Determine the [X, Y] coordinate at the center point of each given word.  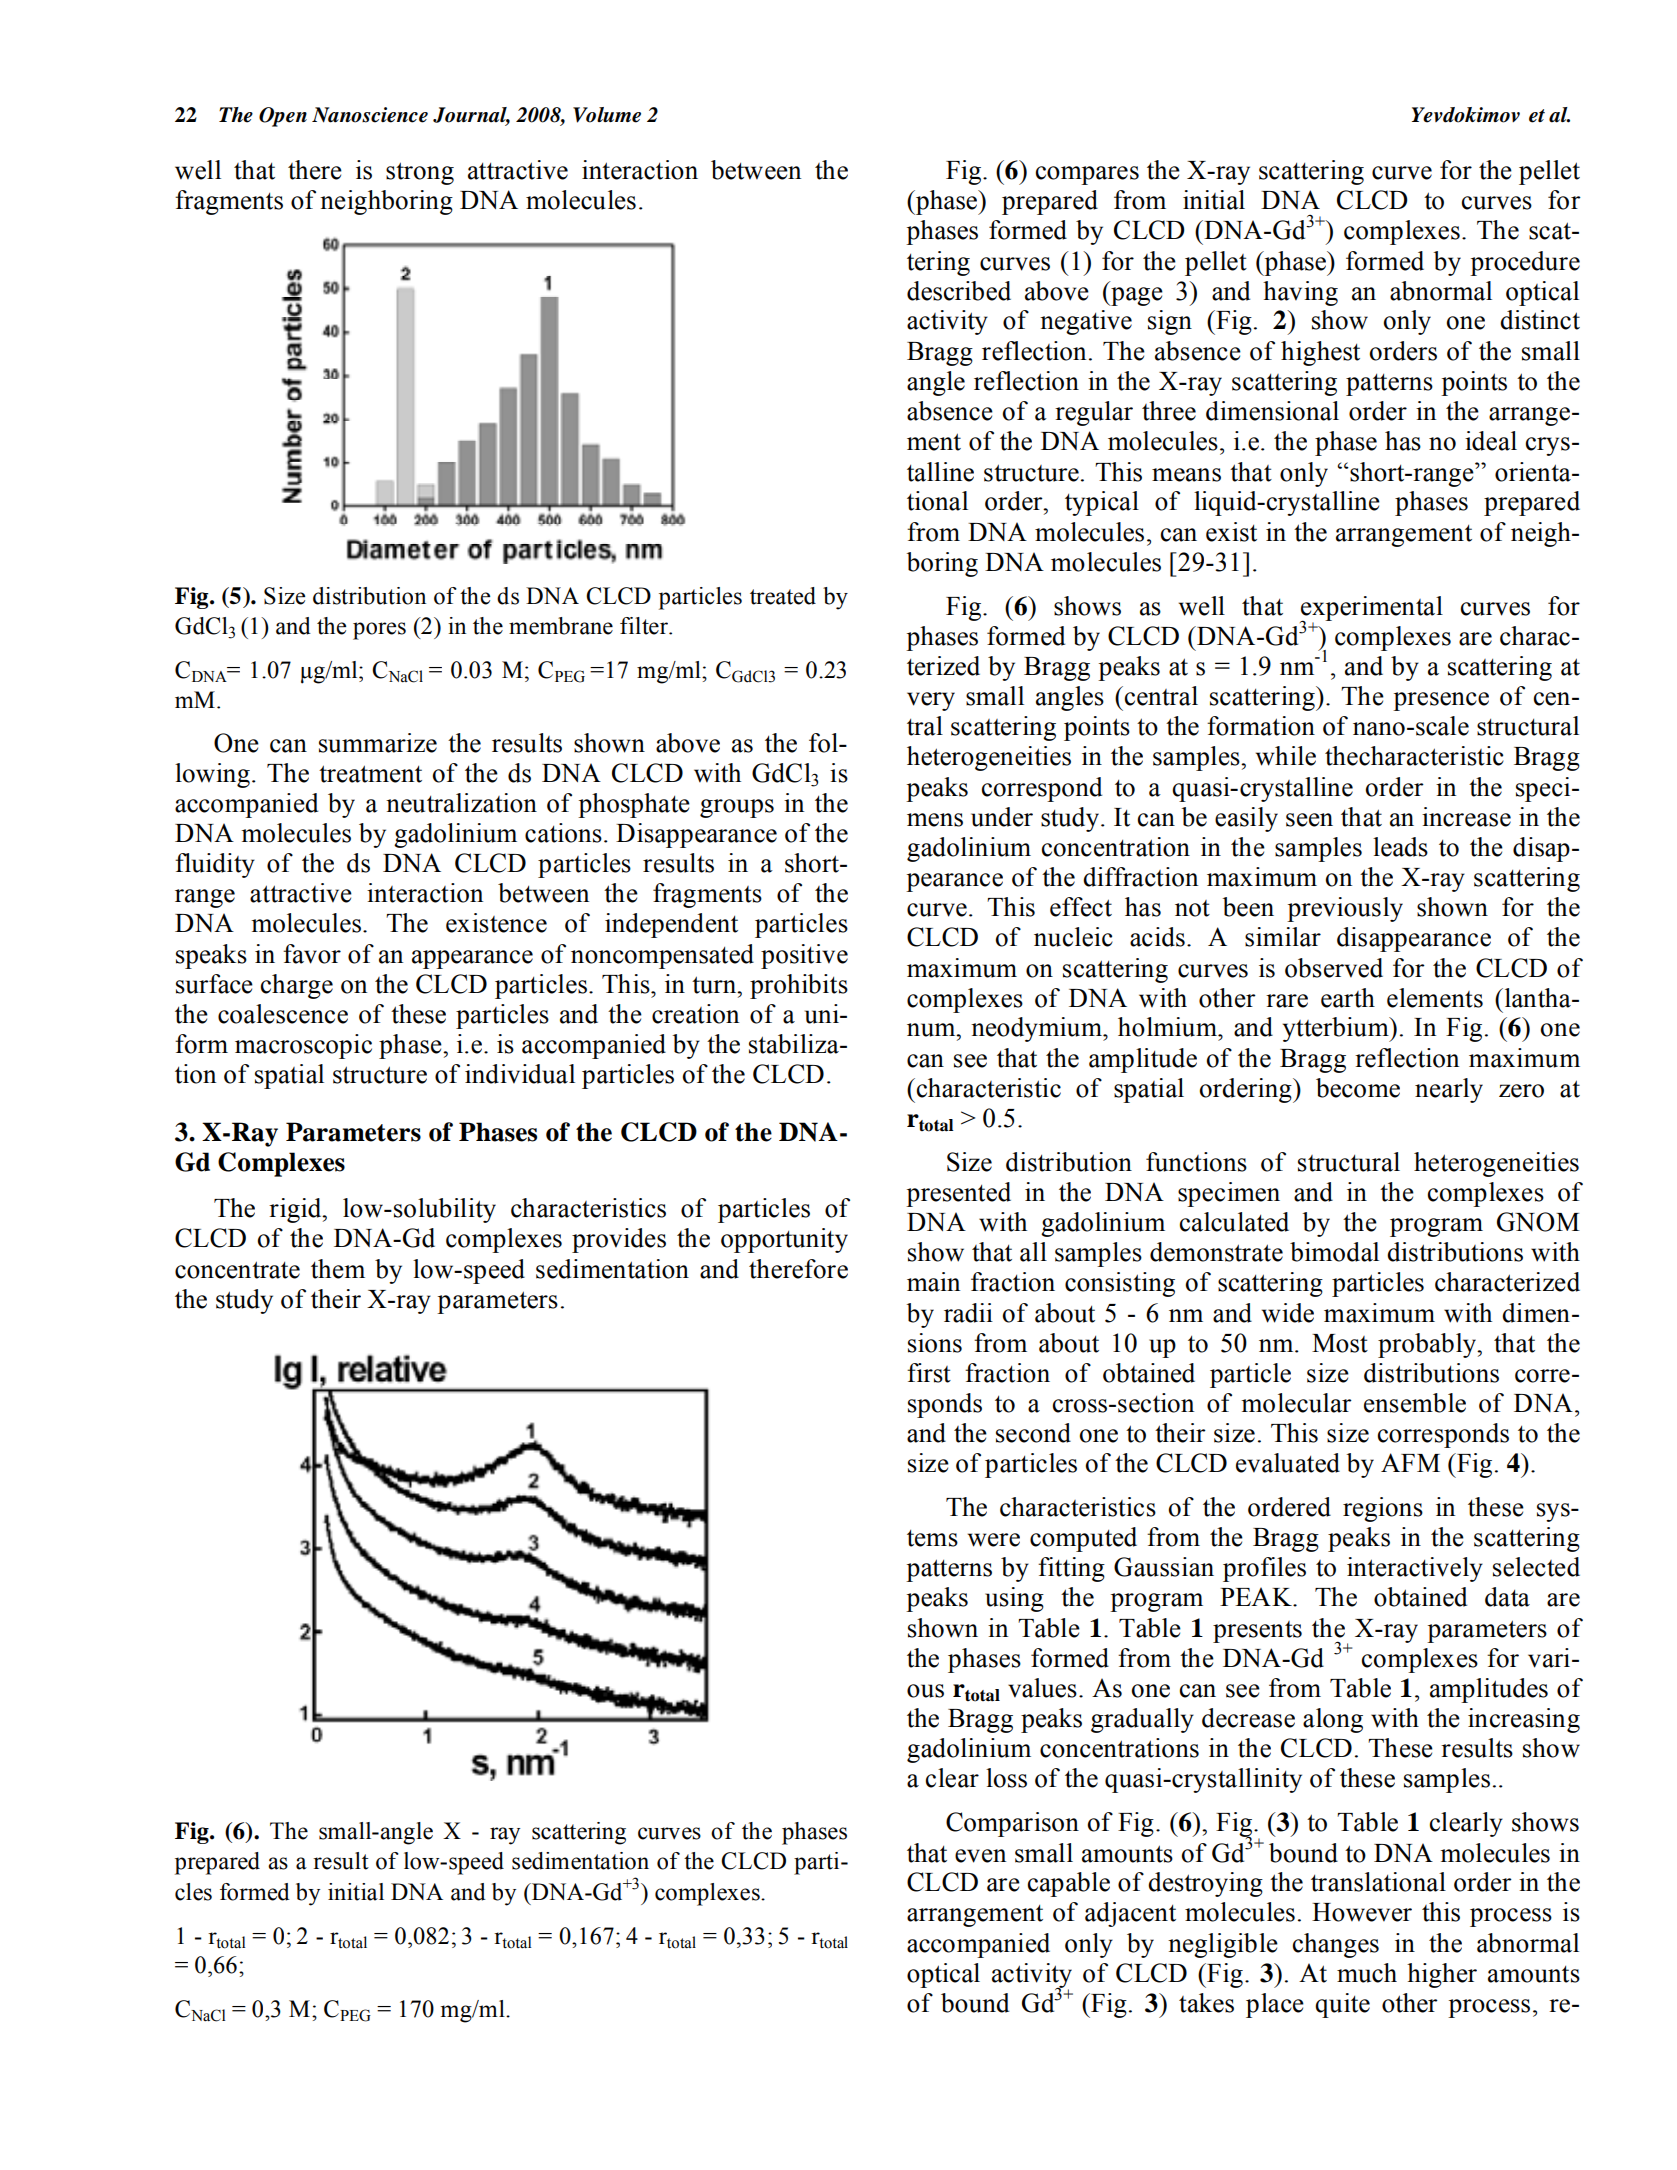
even [980, 1856]
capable [1069, 1884]
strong [420, 173]
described [959, 291]
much [1367, 1973]
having [1300, 293]
